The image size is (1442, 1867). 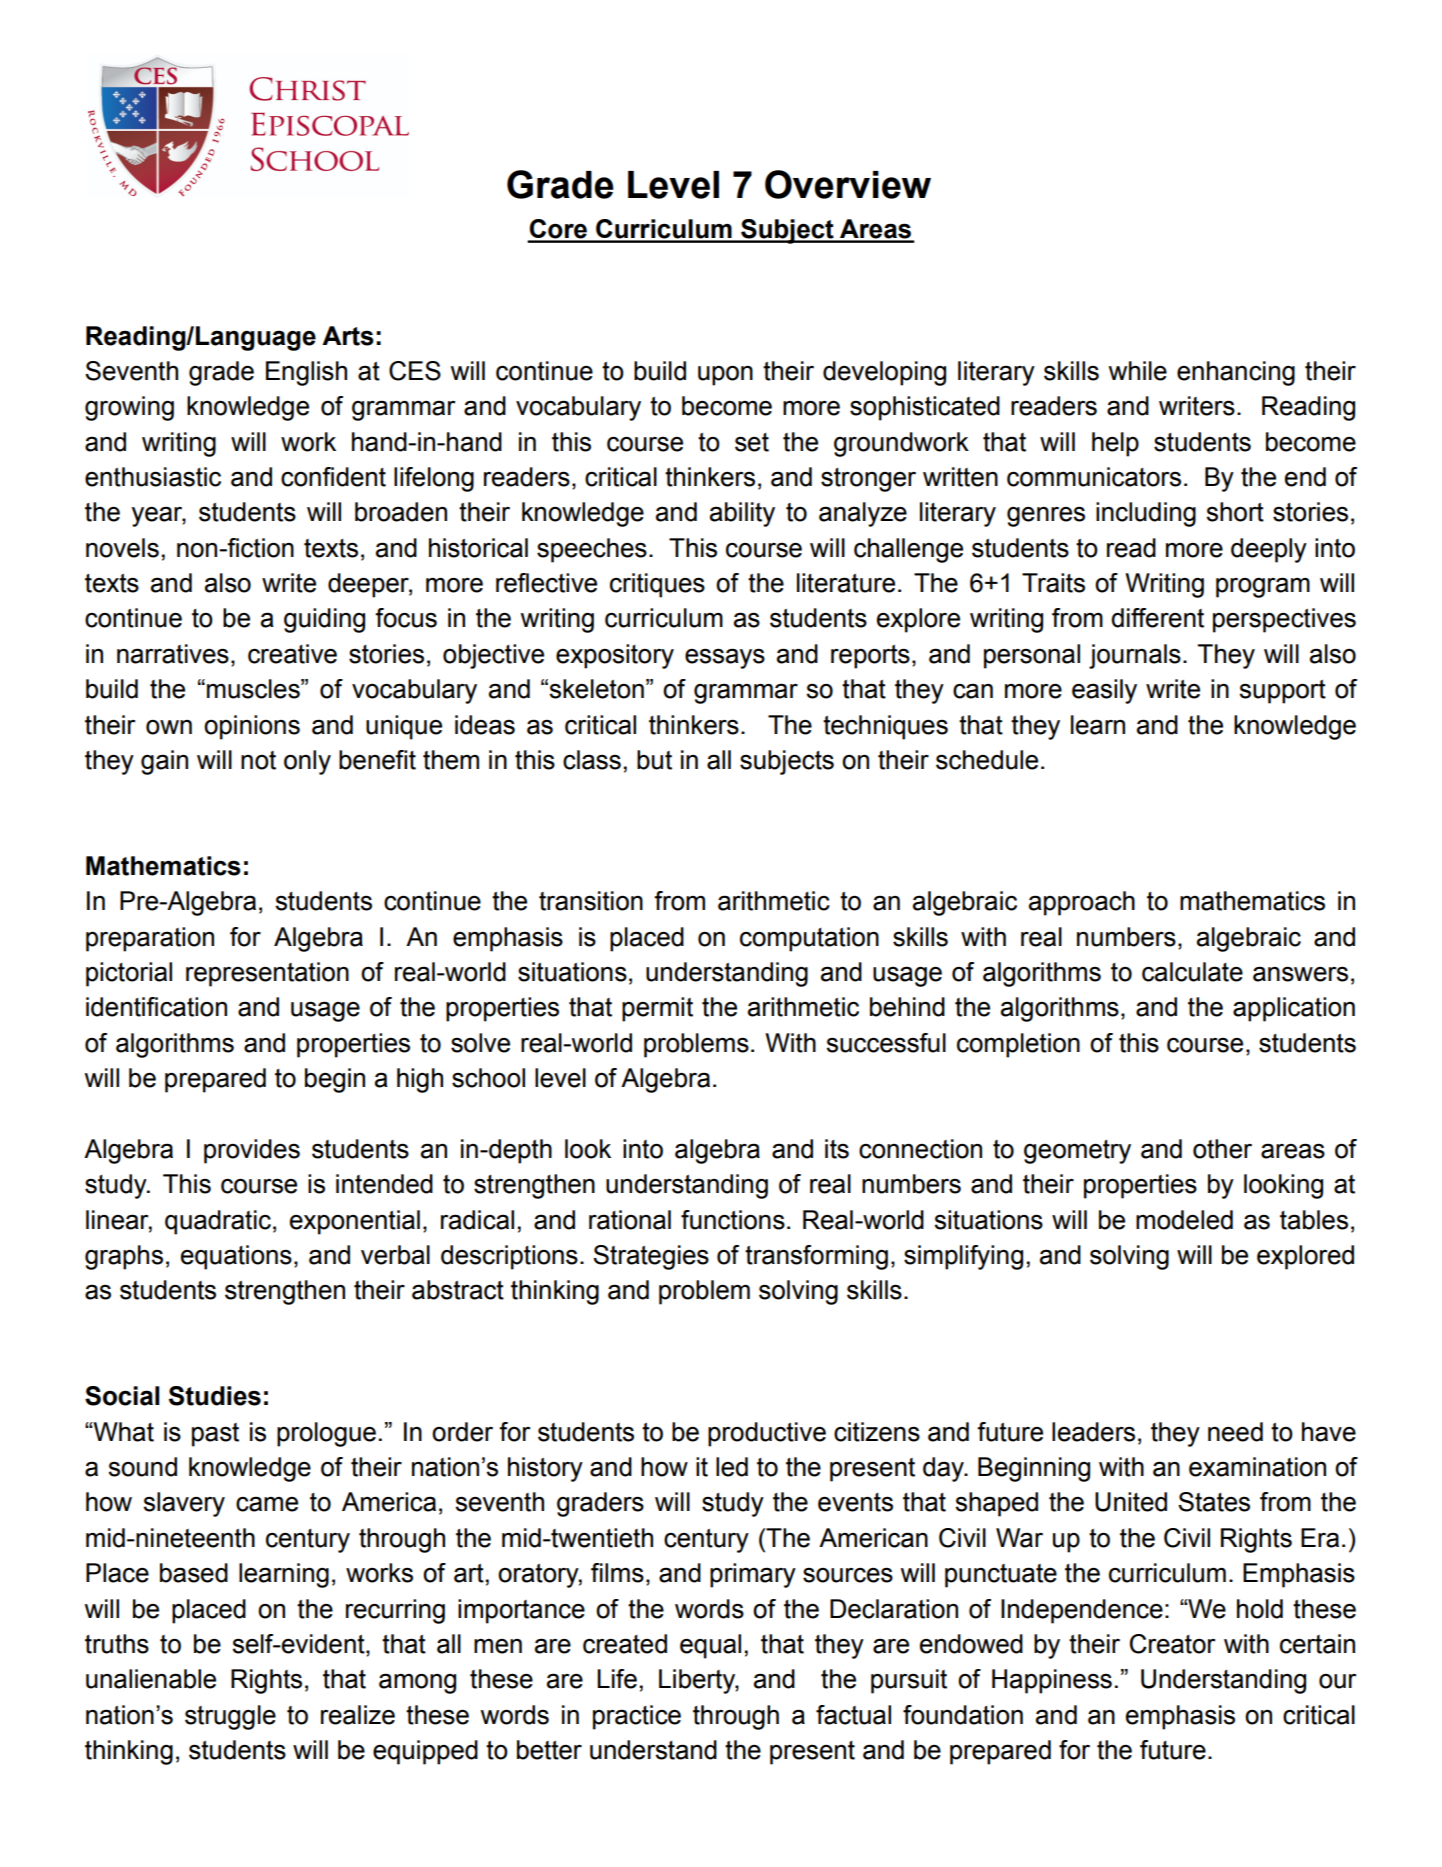 I want to click on struggle, so click(x=230, y=1717).
